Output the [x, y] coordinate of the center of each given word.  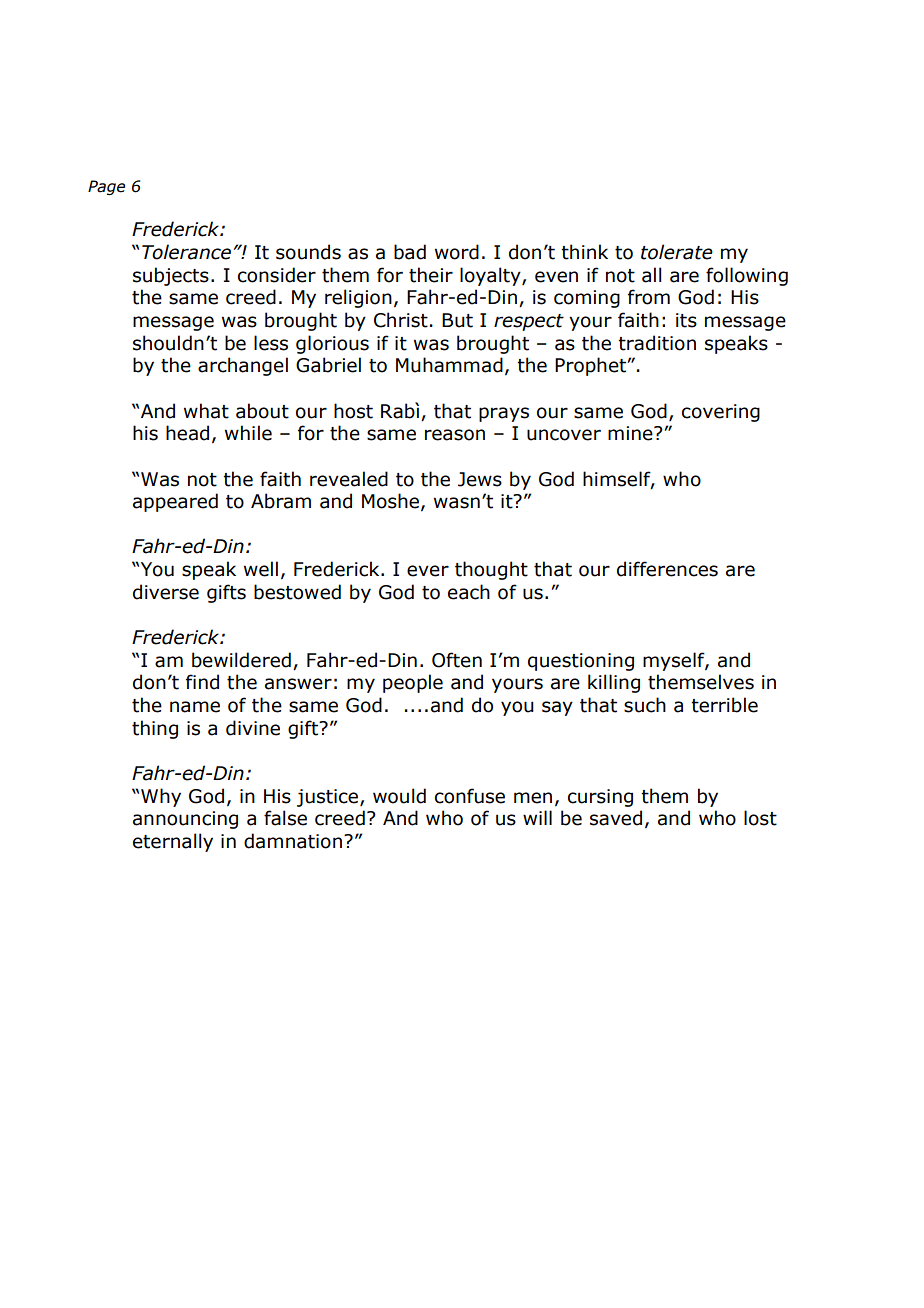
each [469, 592]
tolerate [677, 252]
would [399, 796]
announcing [185, 820]
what [206, 411]
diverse [166, 592]
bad [410, 252]
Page [106, 187]
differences [667, 569]
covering [721, 413]
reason [455, 435]
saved [616, 818]
